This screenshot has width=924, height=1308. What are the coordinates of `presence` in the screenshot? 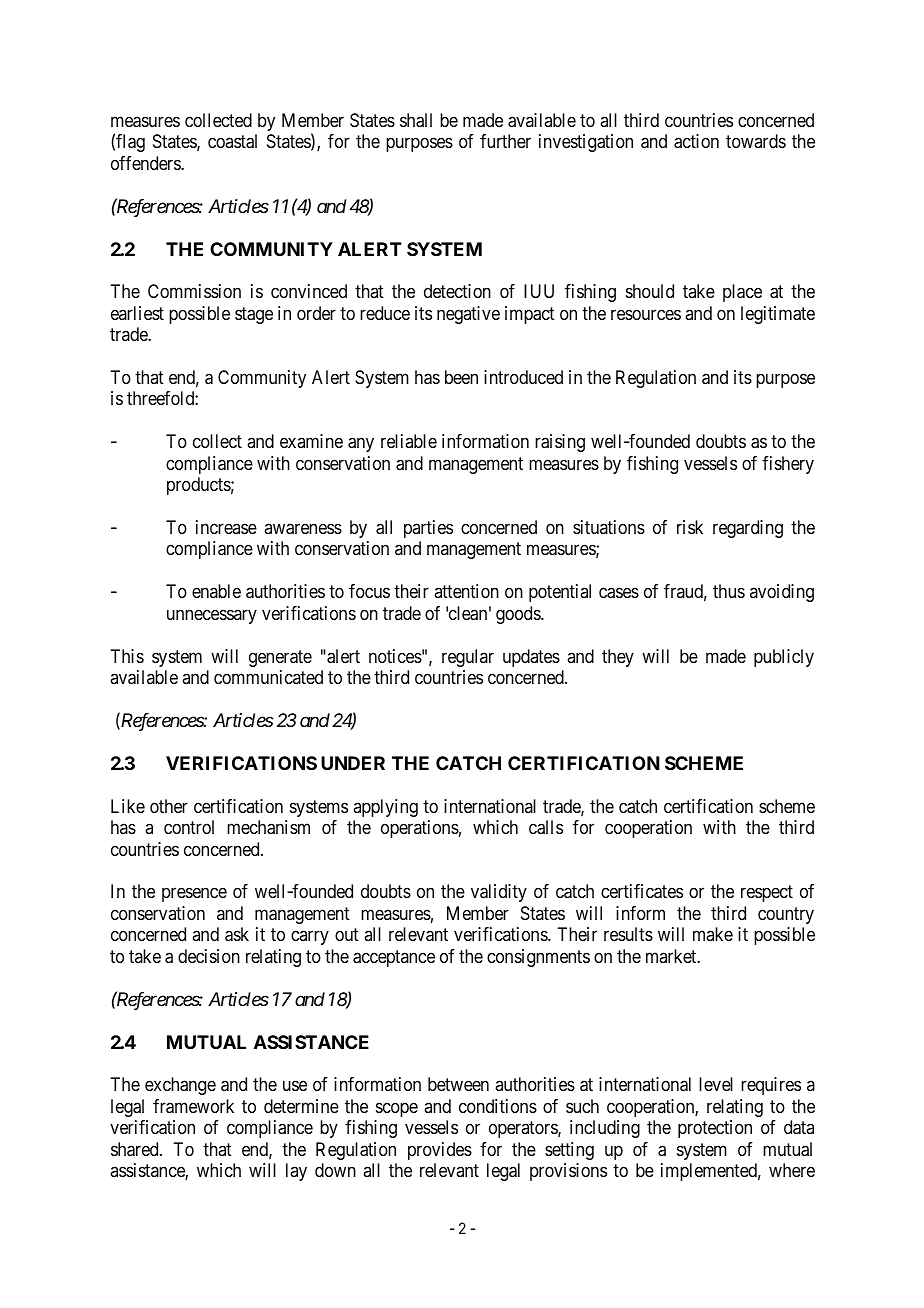 It's located at (194, 895).
